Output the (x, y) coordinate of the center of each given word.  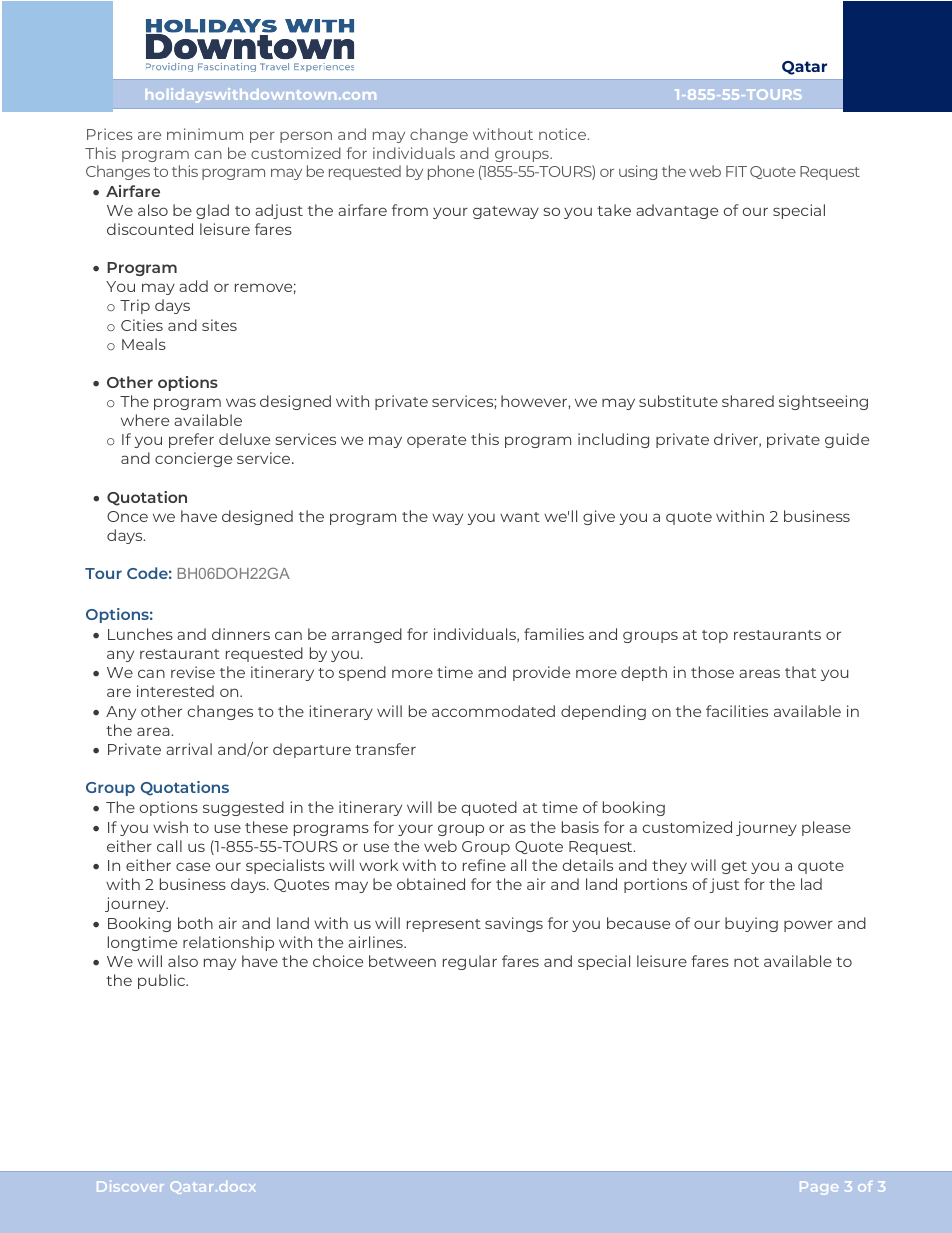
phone (451, 172)
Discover (130, 1186)
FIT (736, 171)
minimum (205, 134)
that (800, 672)
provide (541, 673)
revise (193, 672)
